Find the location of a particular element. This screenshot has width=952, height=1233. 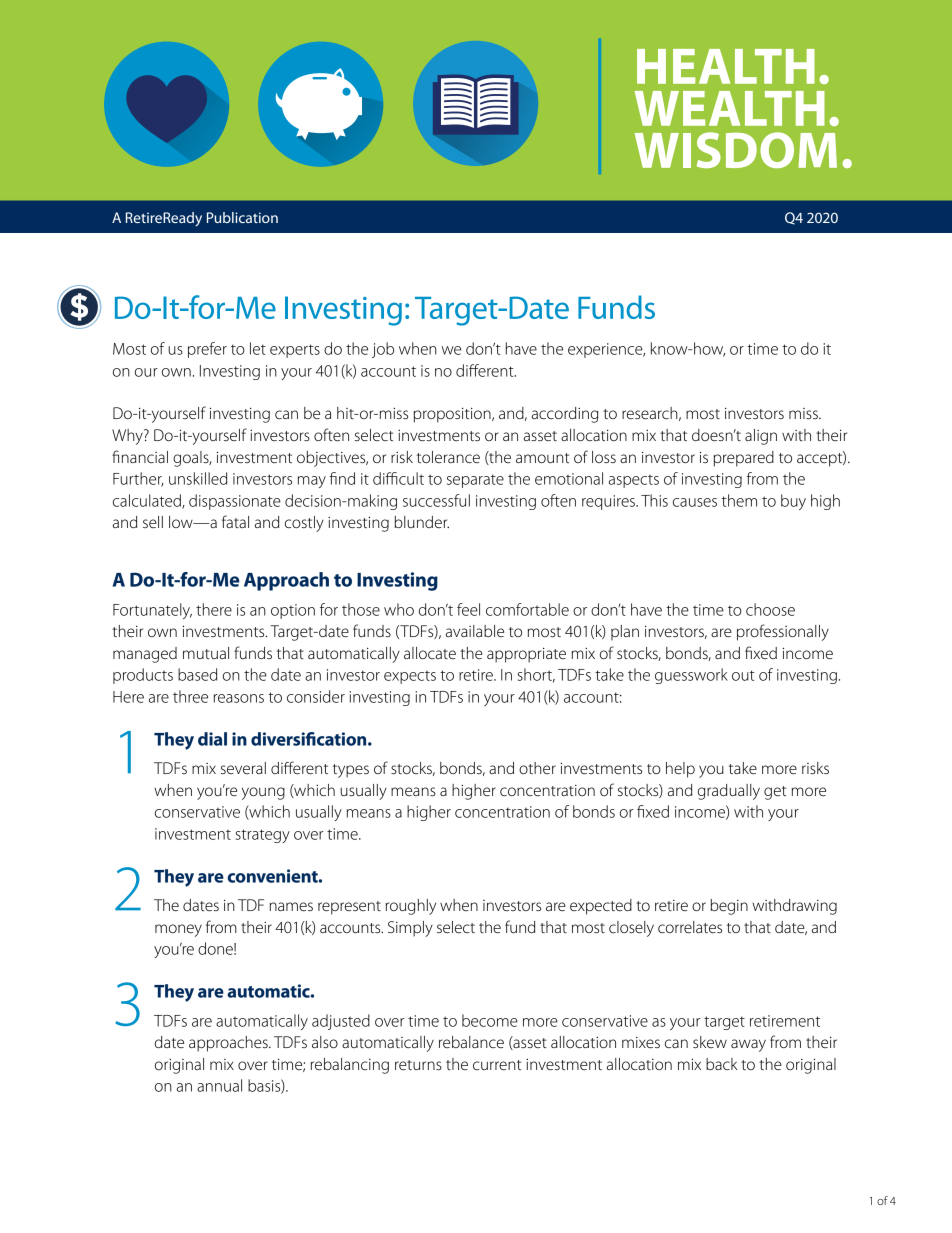

prefer is located at coordinates (207, 350).
